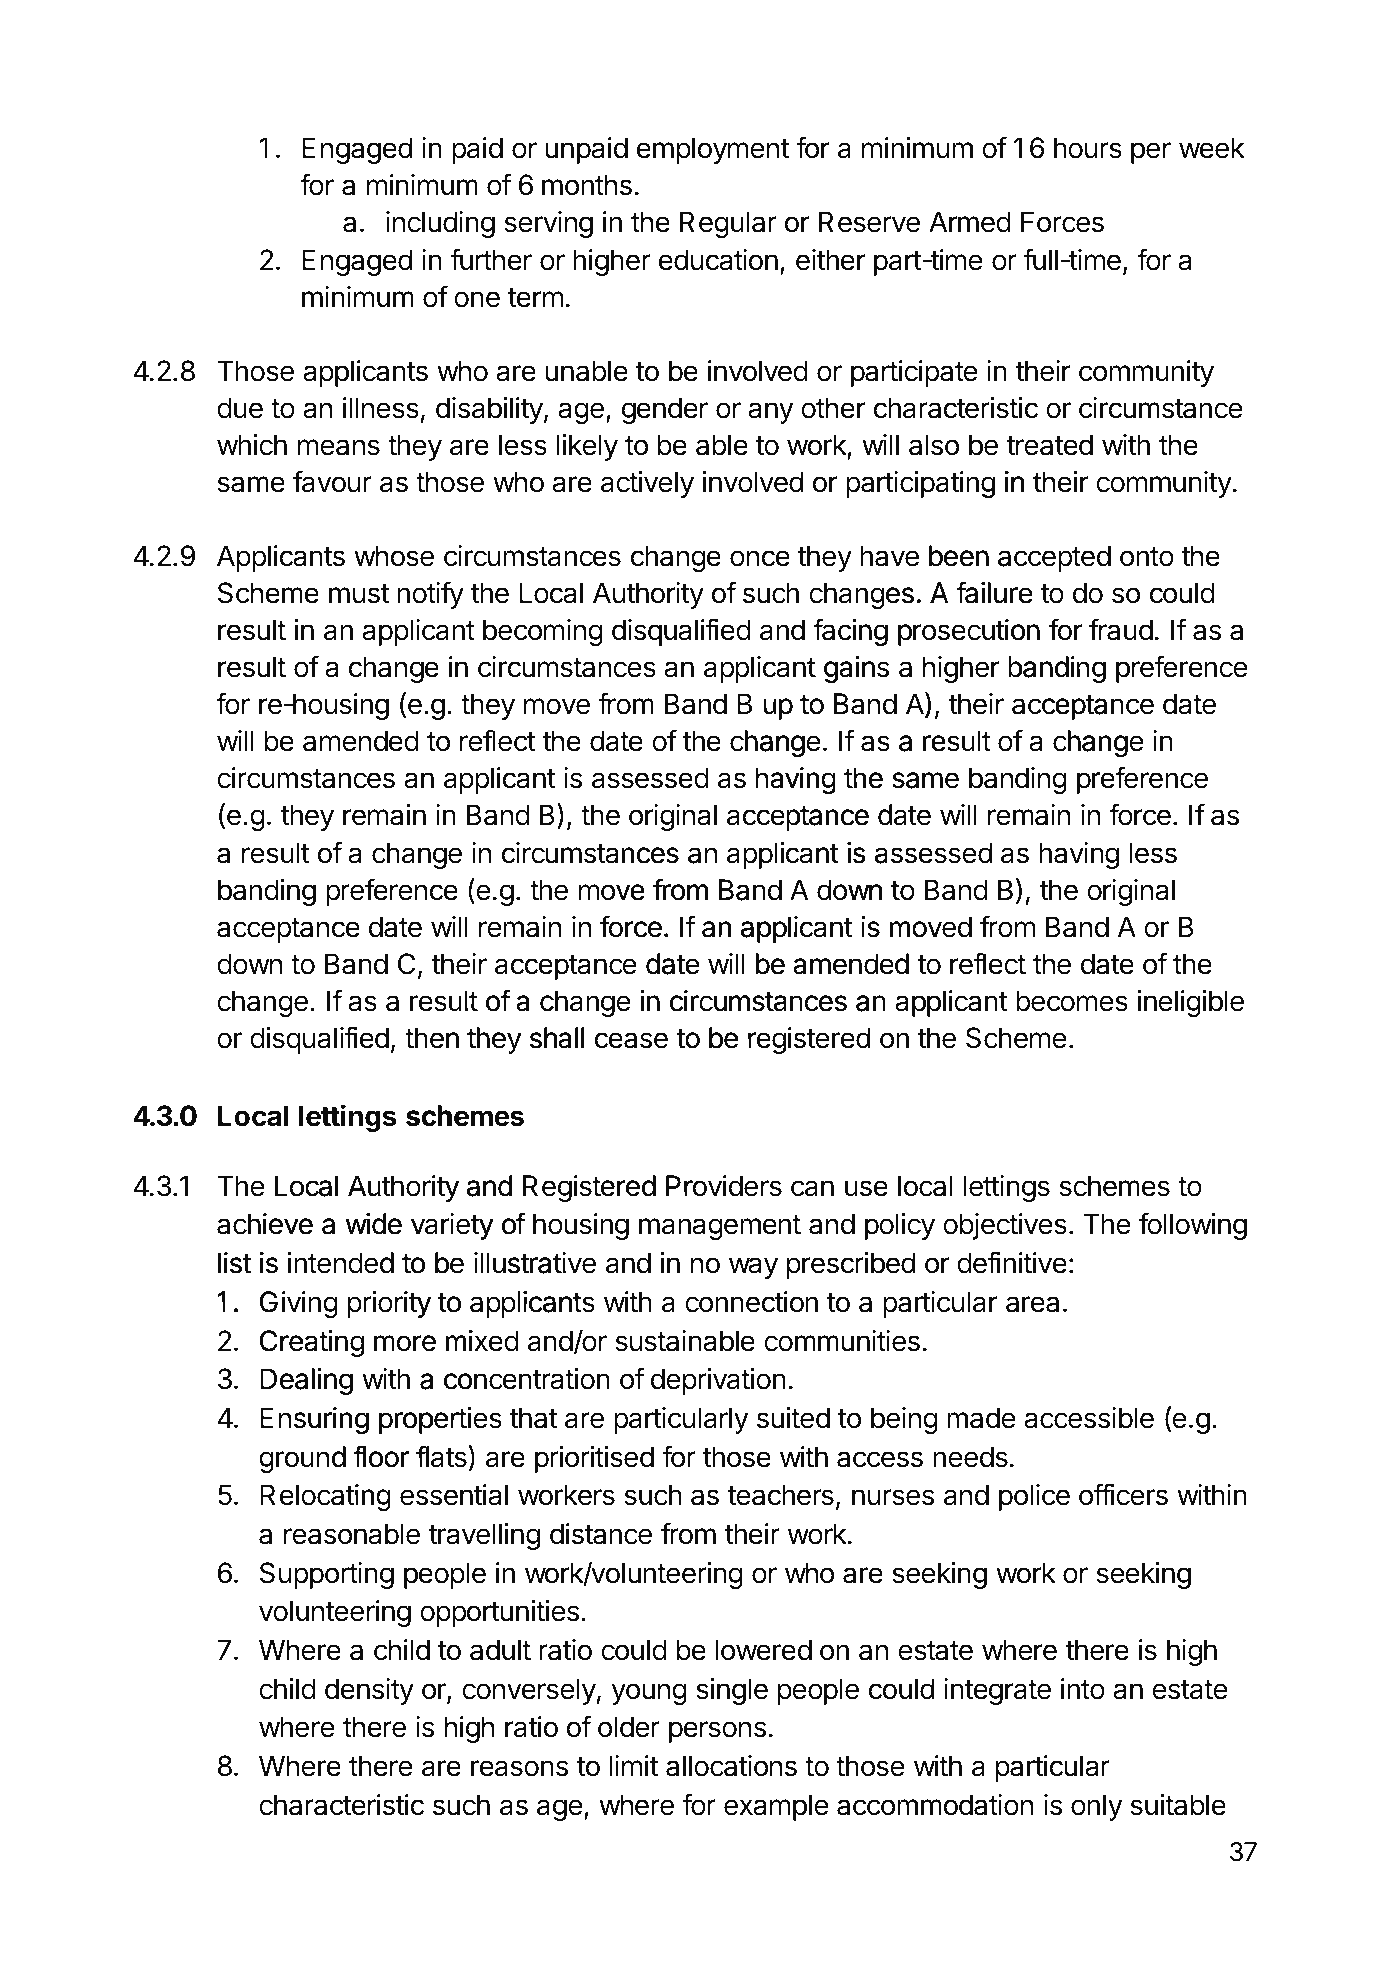  I want to click on management, so click(720, 1227).
